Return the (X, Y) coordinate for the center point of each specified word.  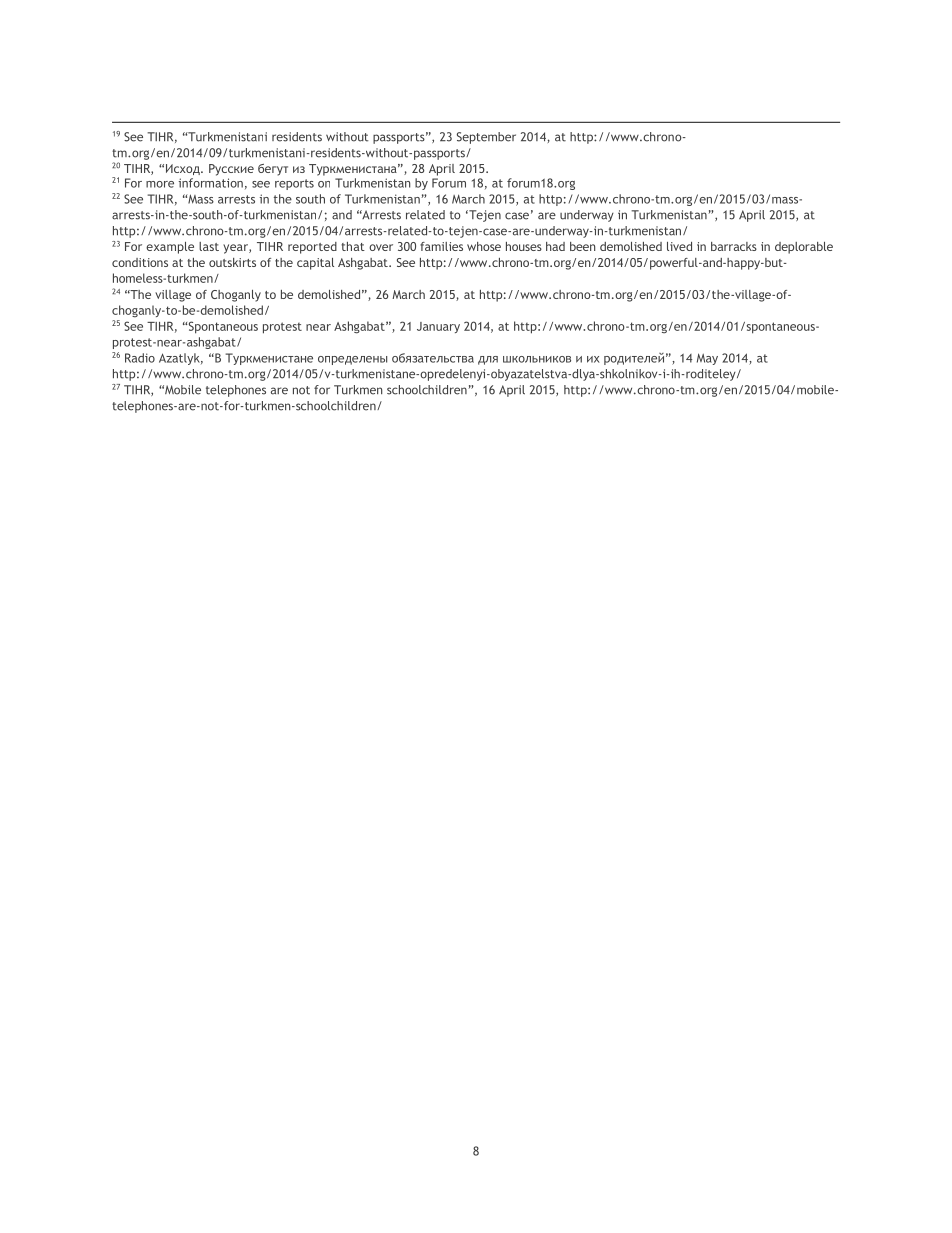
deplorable (804, 248)
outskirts (232, 262)
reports (294, 184)
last (209, 246)
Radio (140, 358)
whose (484, 246)
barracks (734, 246)
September (486, 138)
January (438, 327)
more (160, 184)
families (441, 246)
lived (679, 246)
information (211, 183)
